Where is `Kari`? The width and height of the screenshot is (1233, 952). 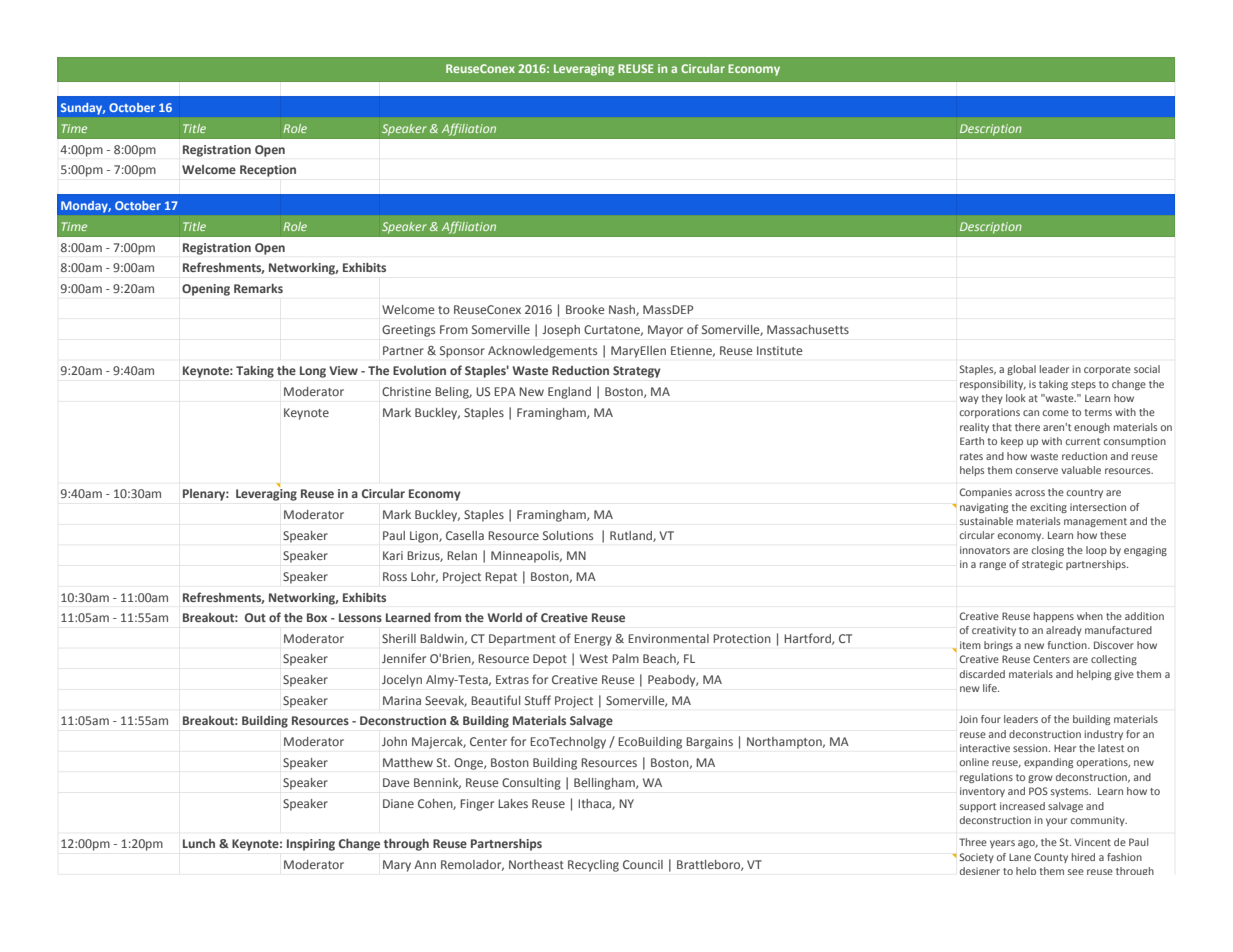 Kari is located at coordinates (393, 555).
